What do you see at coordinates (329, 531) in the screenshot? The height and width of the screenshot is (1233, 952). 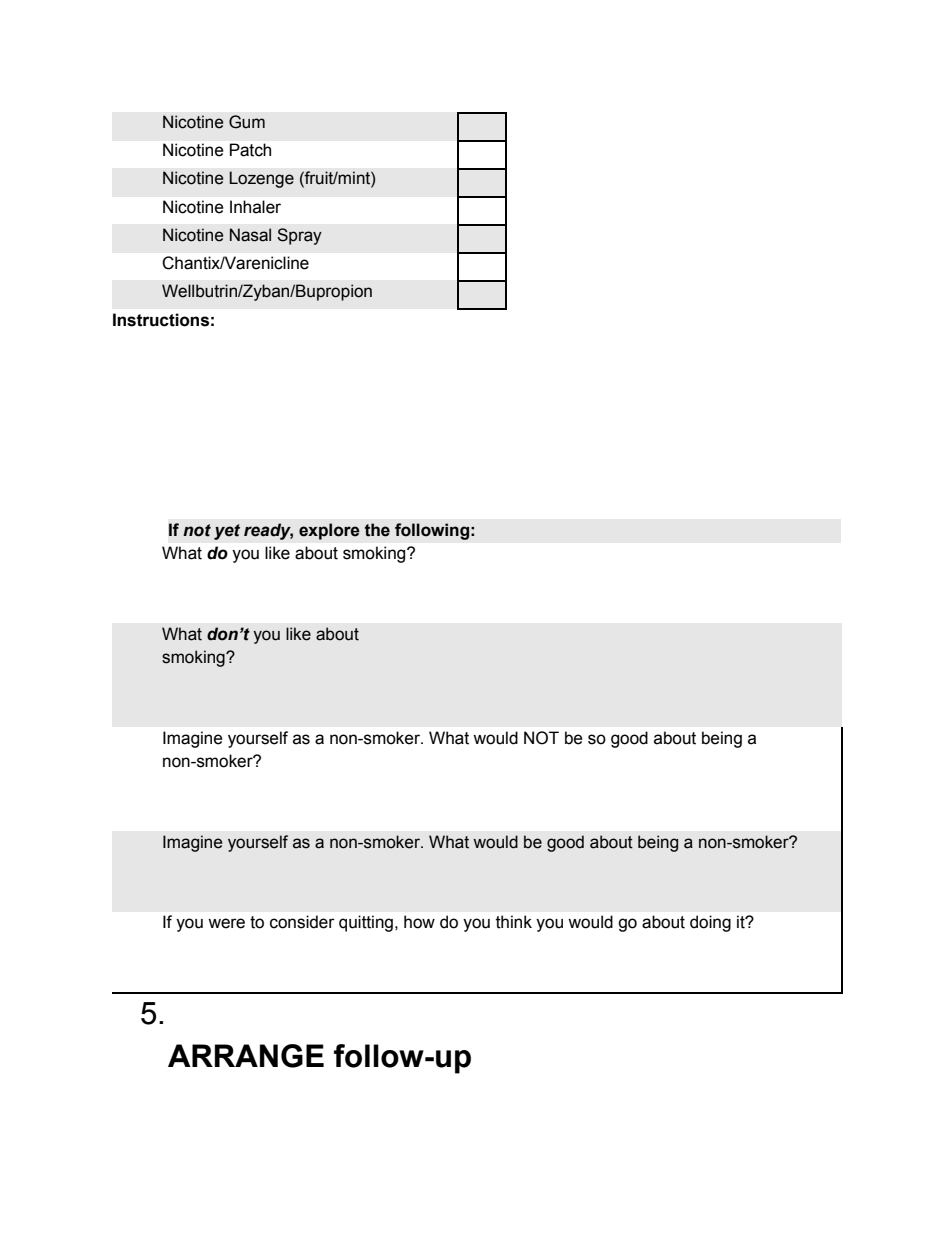 I see `explore` at bounding box center [329, 531].
